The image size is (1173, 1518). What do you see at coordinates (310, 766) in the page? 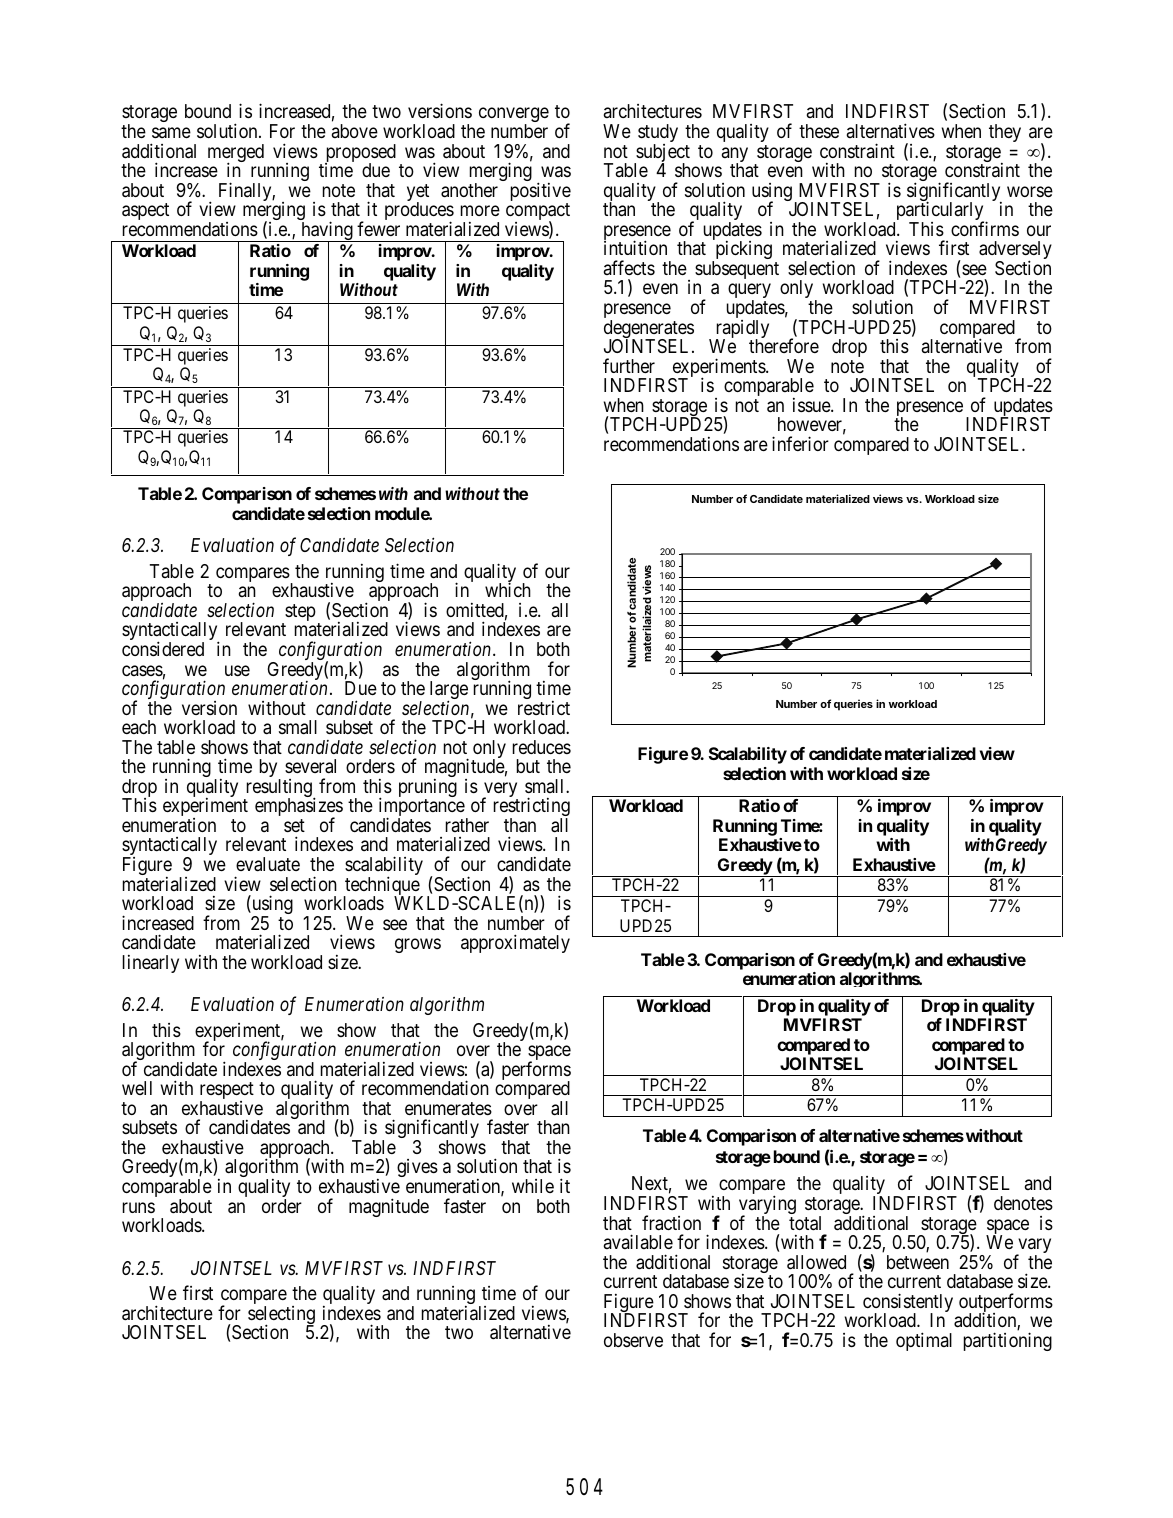
I see `several` at bounding box center [310, 766].
